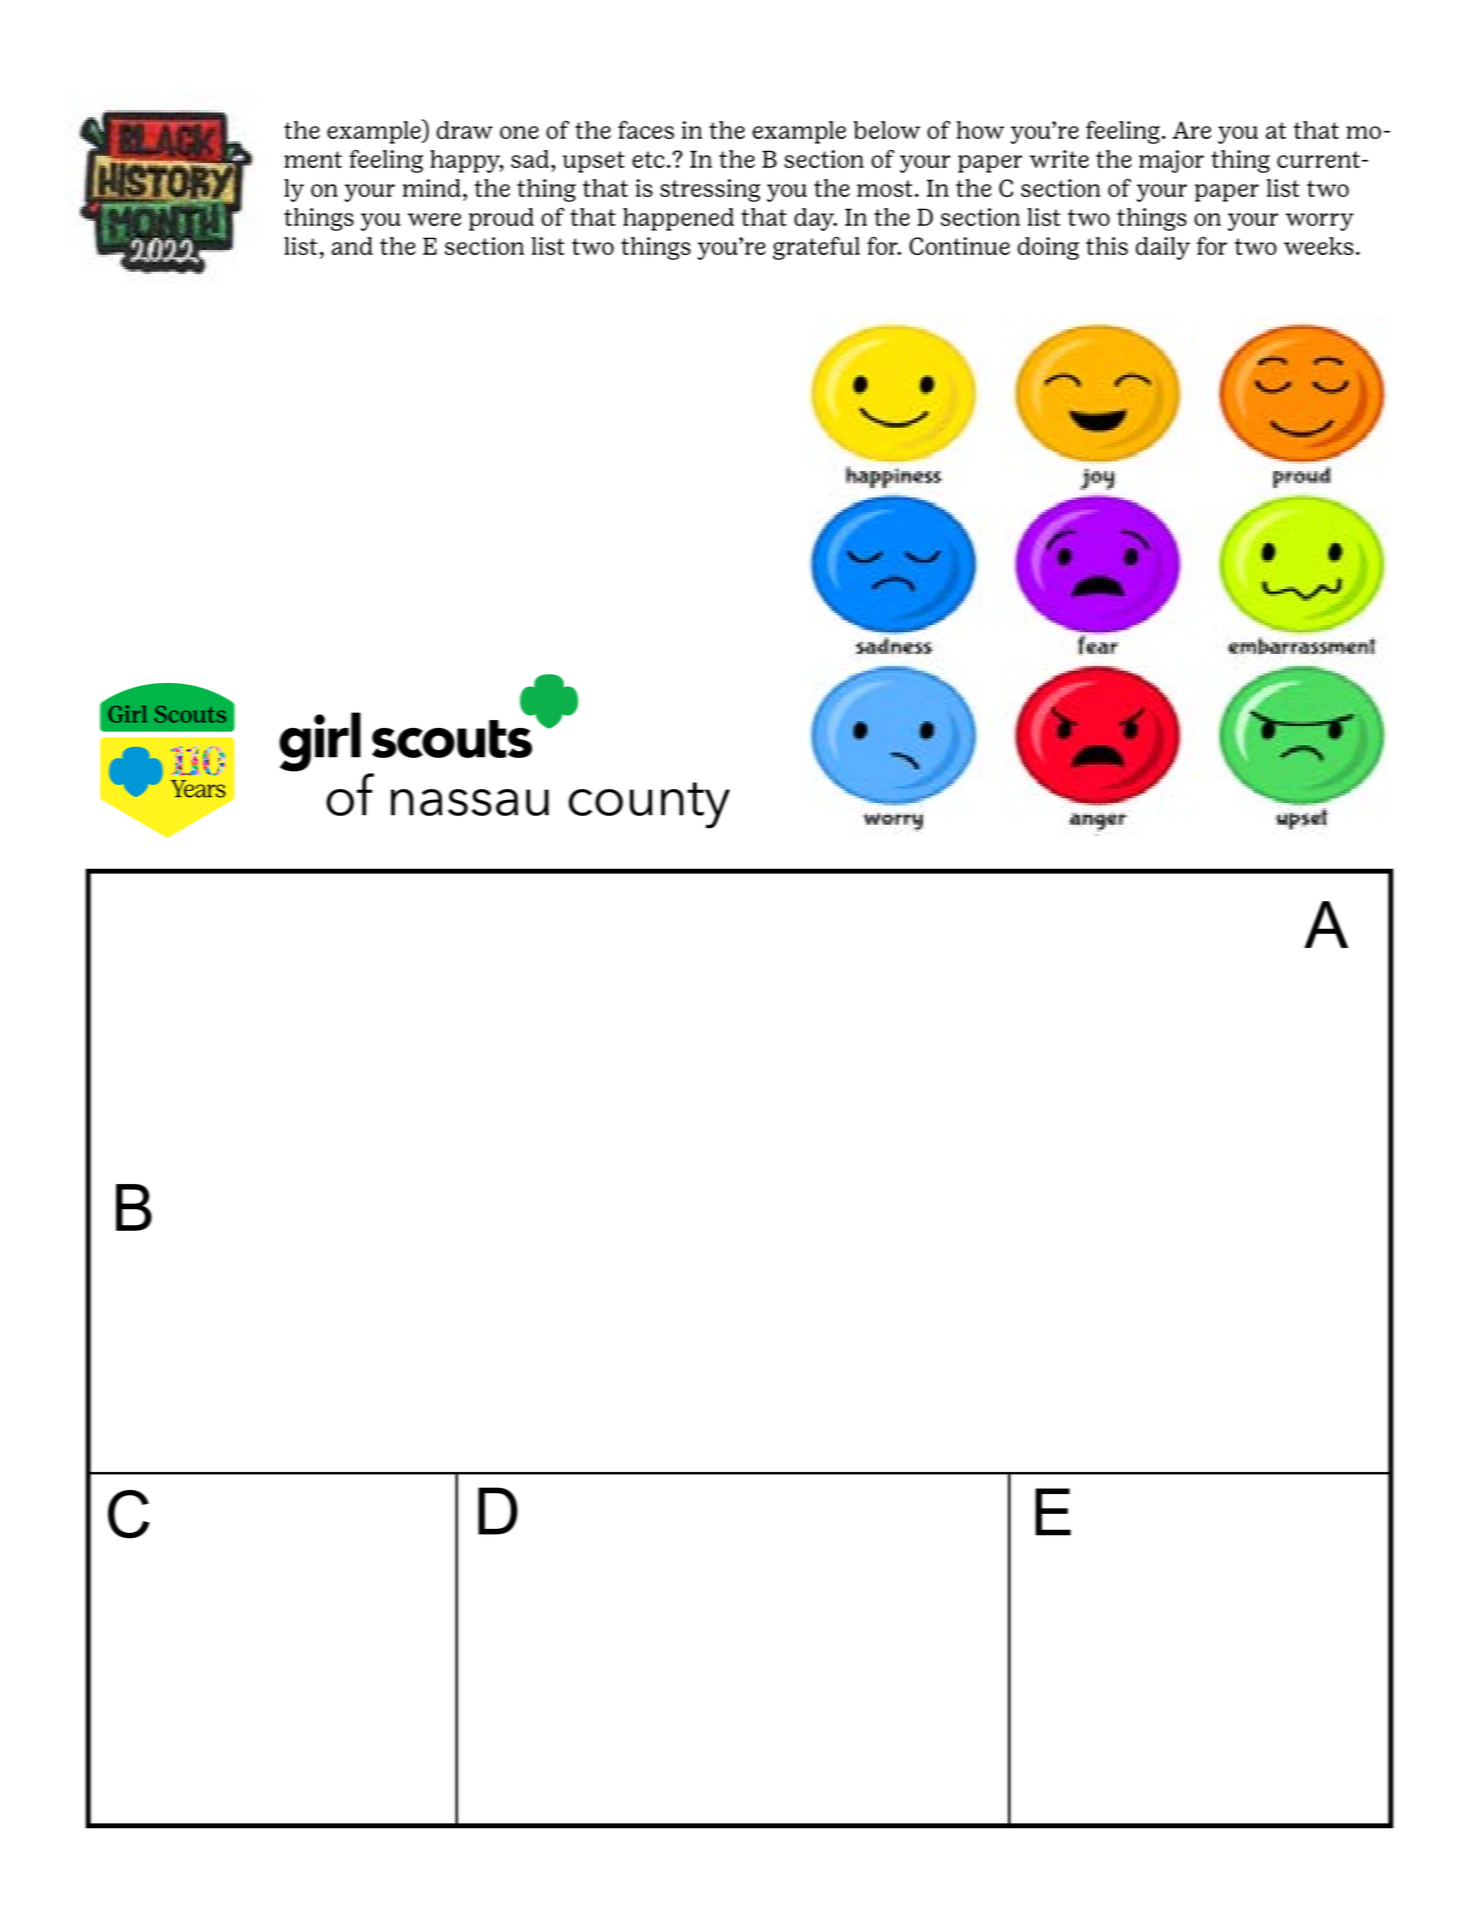 The image size is (1479, 1914). What do you see at coordinates (816, 248) in the screenshot?
I see `grateful` at bounding box center [816, 248].
